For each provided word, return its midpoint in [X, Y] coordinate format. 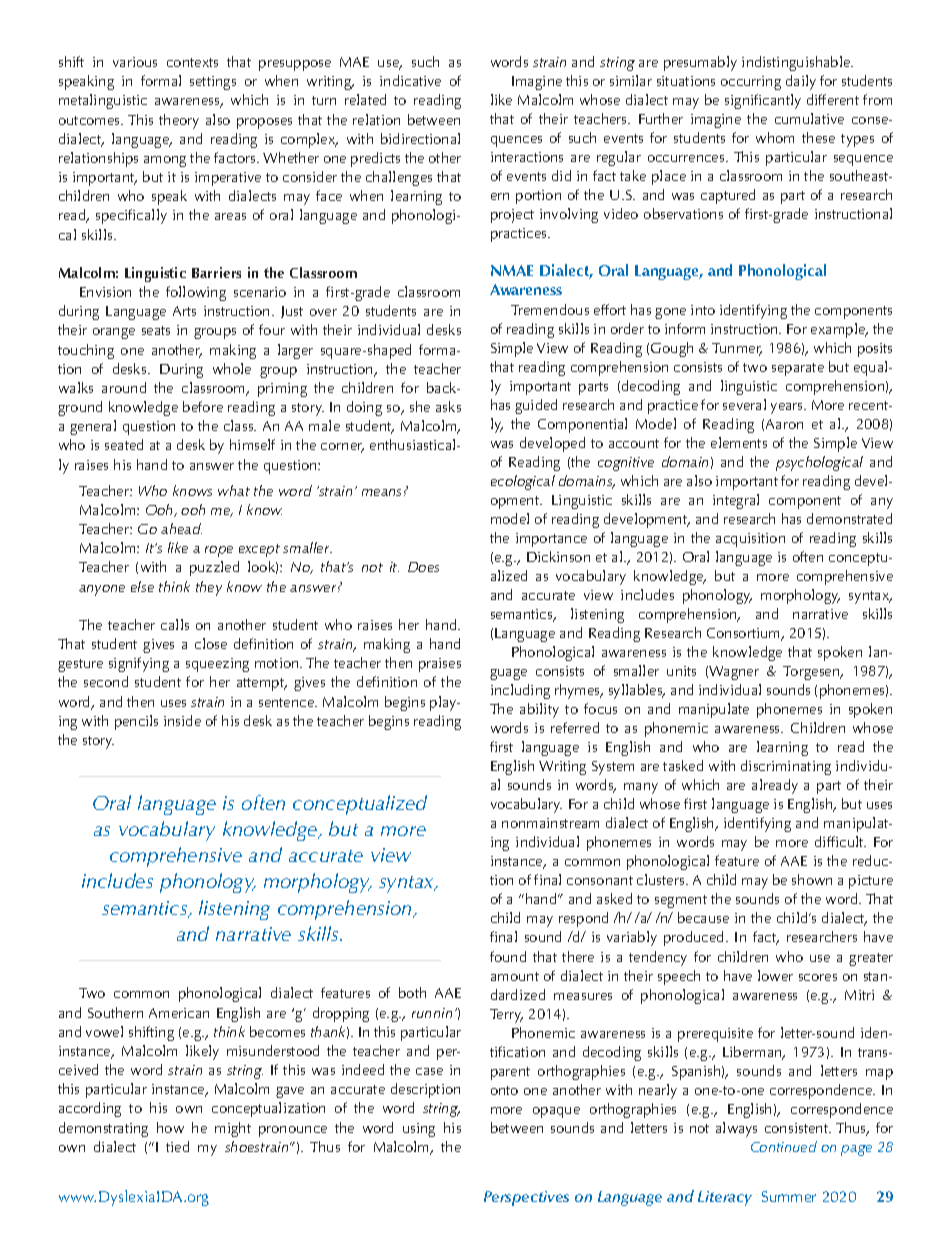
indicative [410, 80]
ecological [523, 482]
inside [182, 720]
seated [124, 444]
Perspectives [526, 1198]
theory [179, 121]
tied [177, 1146]
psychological [819, 463]
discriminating [786, 767]
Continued [784, 1146]
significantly [763, 101]
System [613, 768]
